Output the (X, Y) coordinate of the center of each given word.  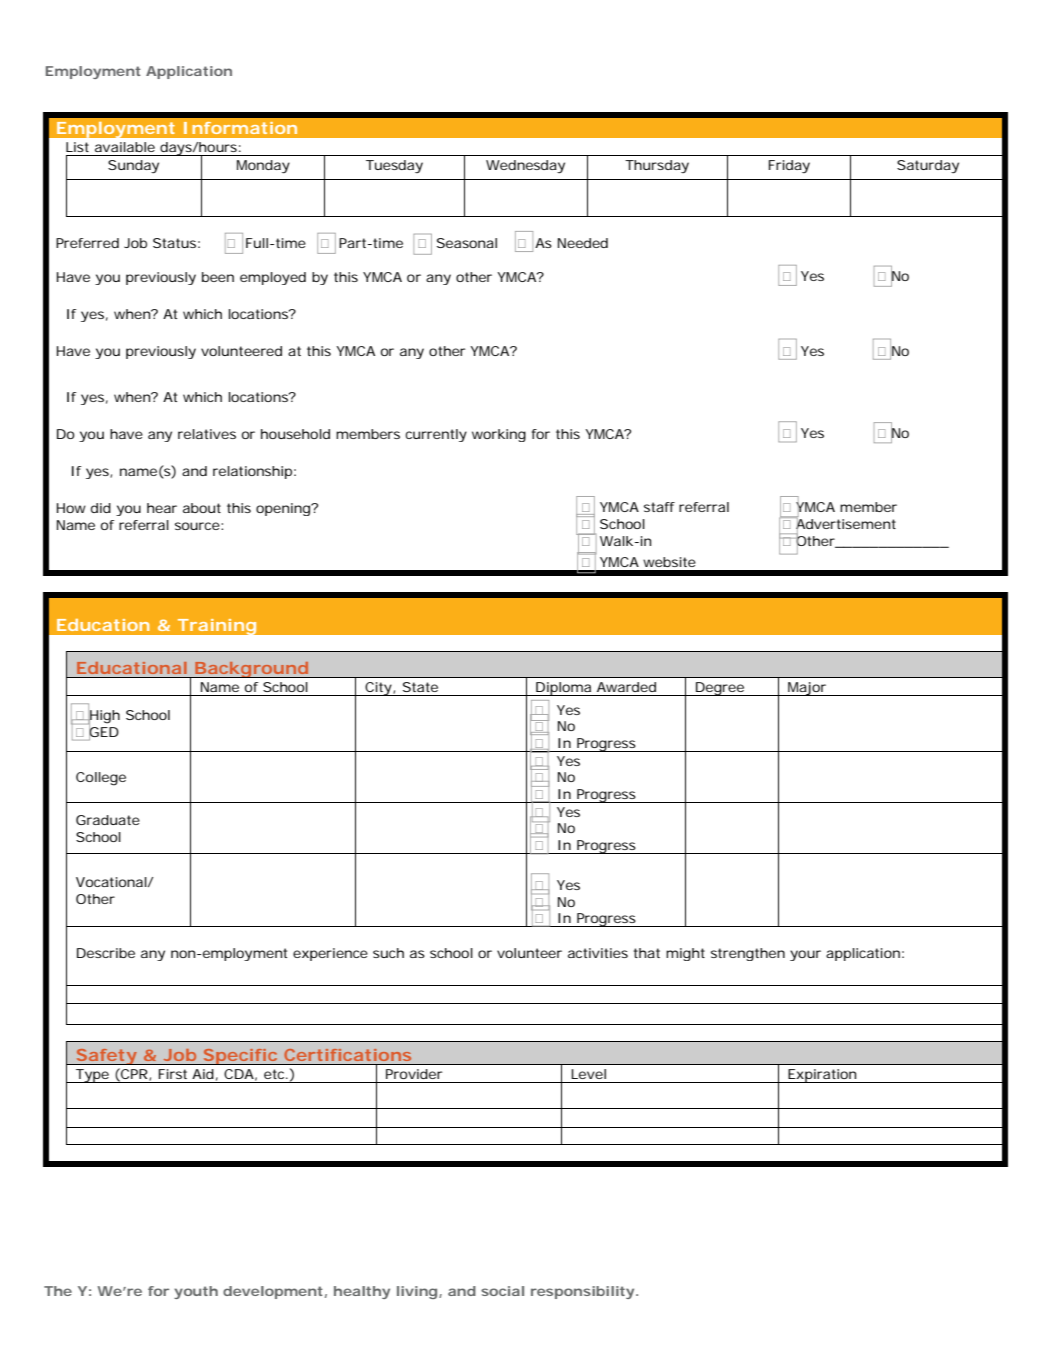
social (502, 1291)
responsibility (582, 1292)
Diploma (563, 689)
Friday (789, 166)
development (273, 1292)
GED (104, 732)
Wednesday (525, 167)
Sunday (133, 167)
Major (807, 689)
